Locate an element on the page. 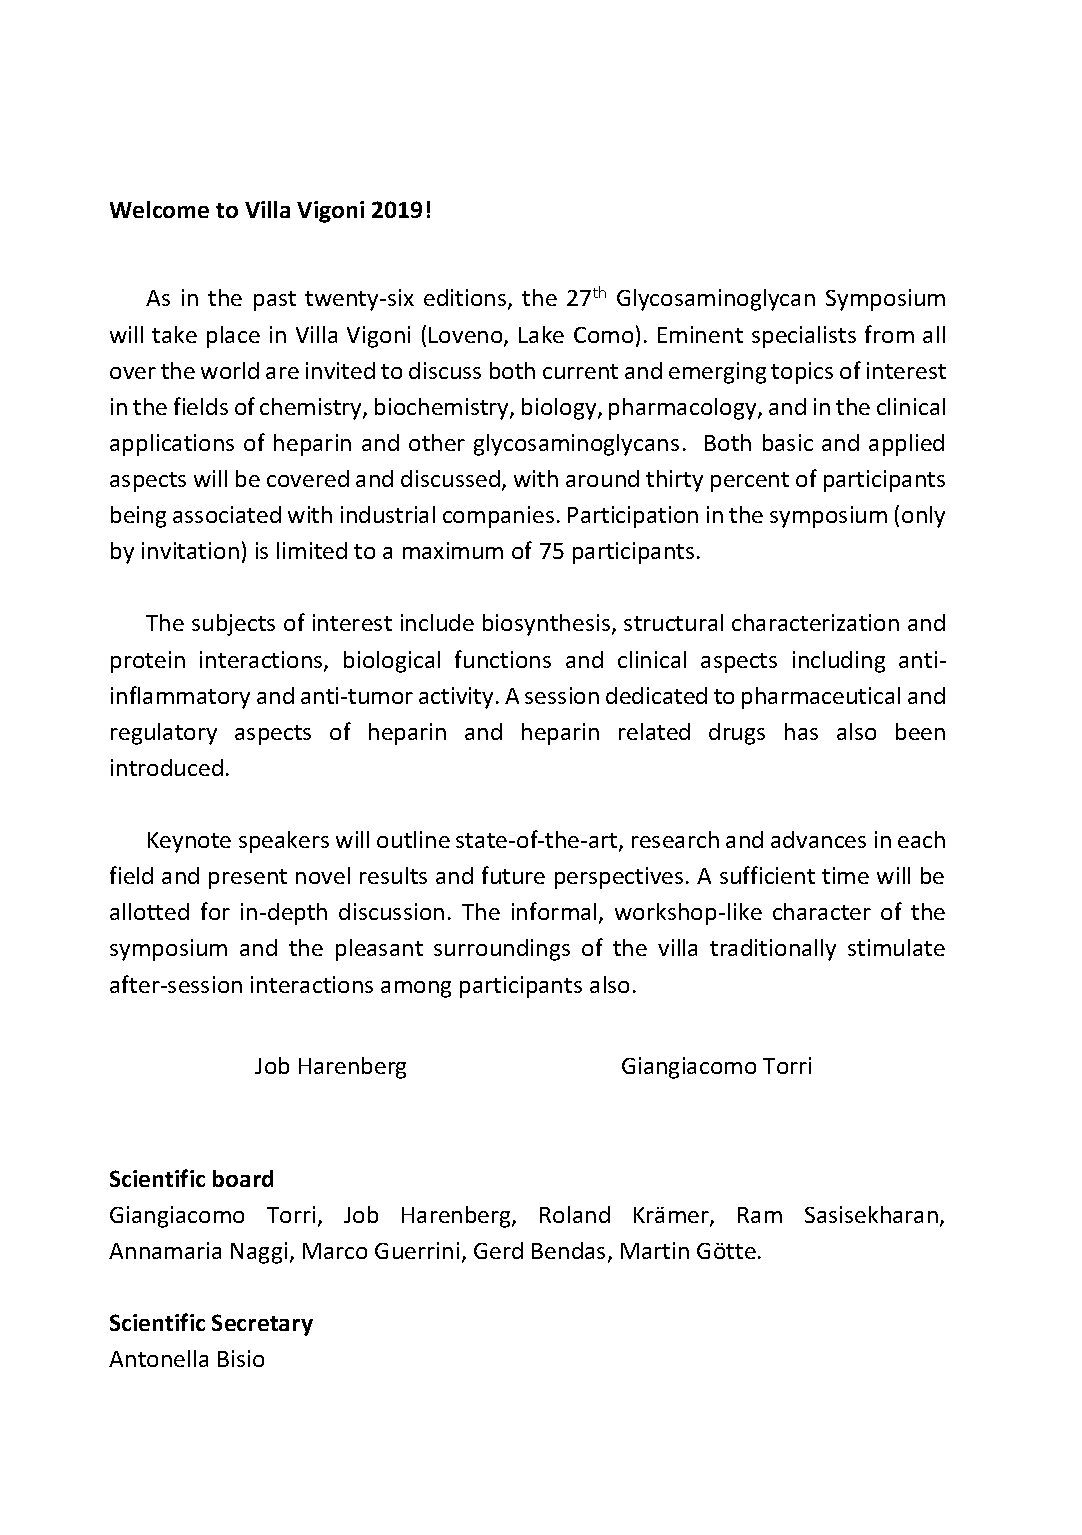  time is located at coordinates (845, 875).
